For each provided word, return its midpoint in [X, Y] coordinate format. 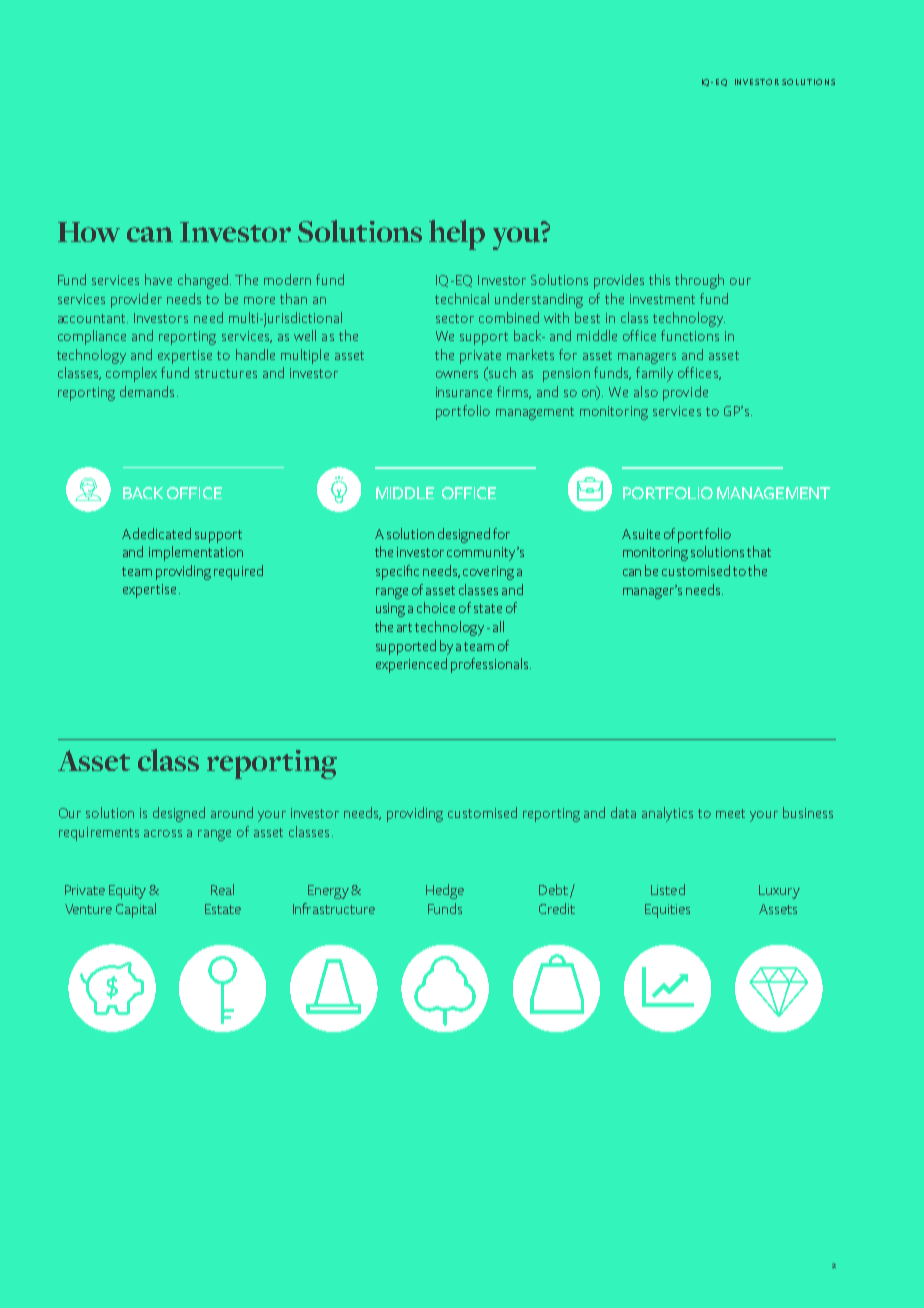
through [699, 281]
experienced [411, 665]
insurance [464, 392]
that [759, 551]
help [457, 235]
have [158, 279]
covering [488, 573]
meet [730, 813]
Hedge [445, 891]
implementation [196, 553]
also [646, 391]
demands [147, 391]
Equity [127, 892]
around [232, 812]
